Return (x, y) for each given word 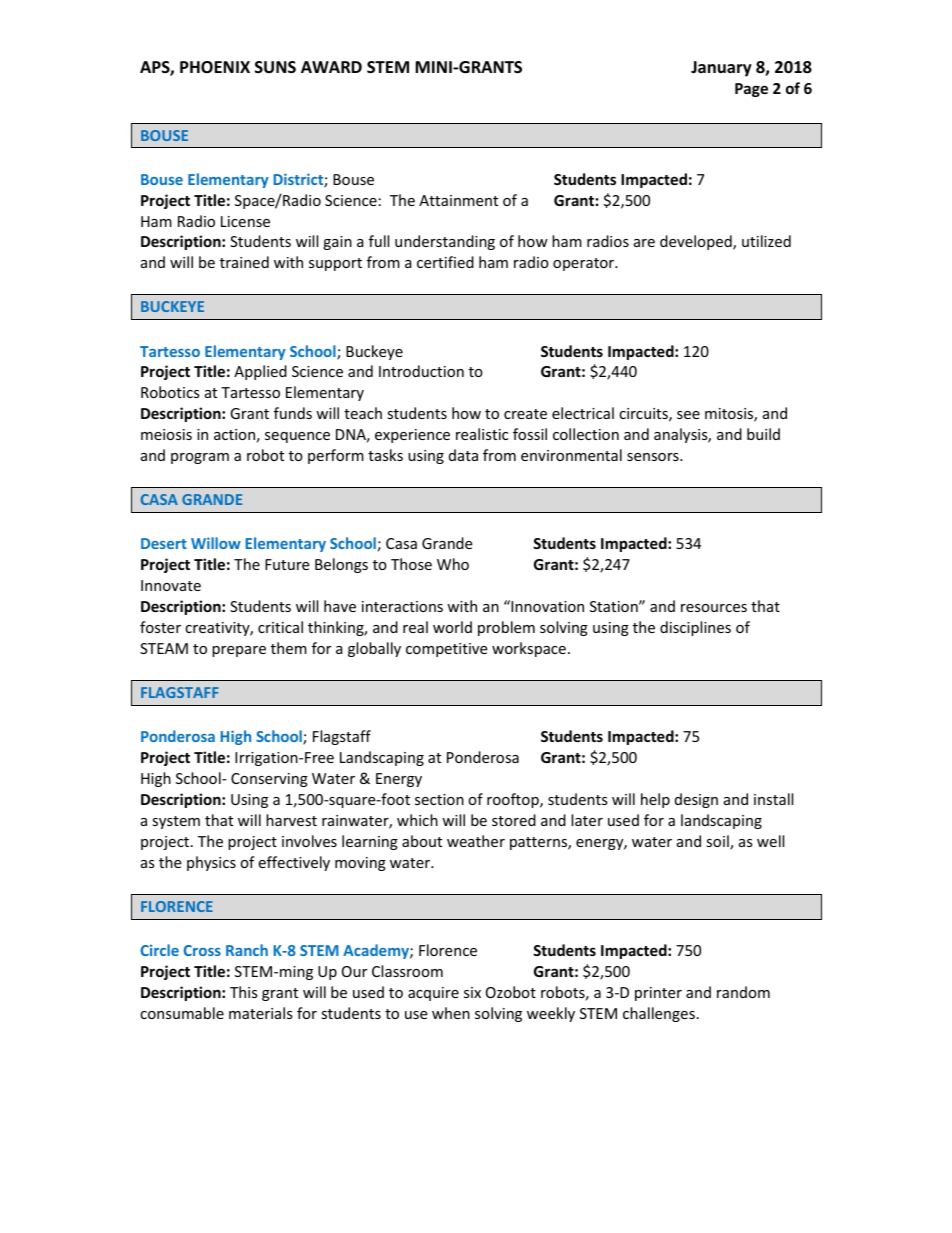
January (721, 69)
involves (309, 841)
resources (714, 608)
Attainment (458, 200)
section (439, 799)
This (244, 992)
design (696, 800)
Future (287, 564)
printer (658, 994)
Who (453, 564)
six (472, 992)
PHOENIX (215, 67)
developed (697, 242)
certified (445, 262)
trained (244, 262)
